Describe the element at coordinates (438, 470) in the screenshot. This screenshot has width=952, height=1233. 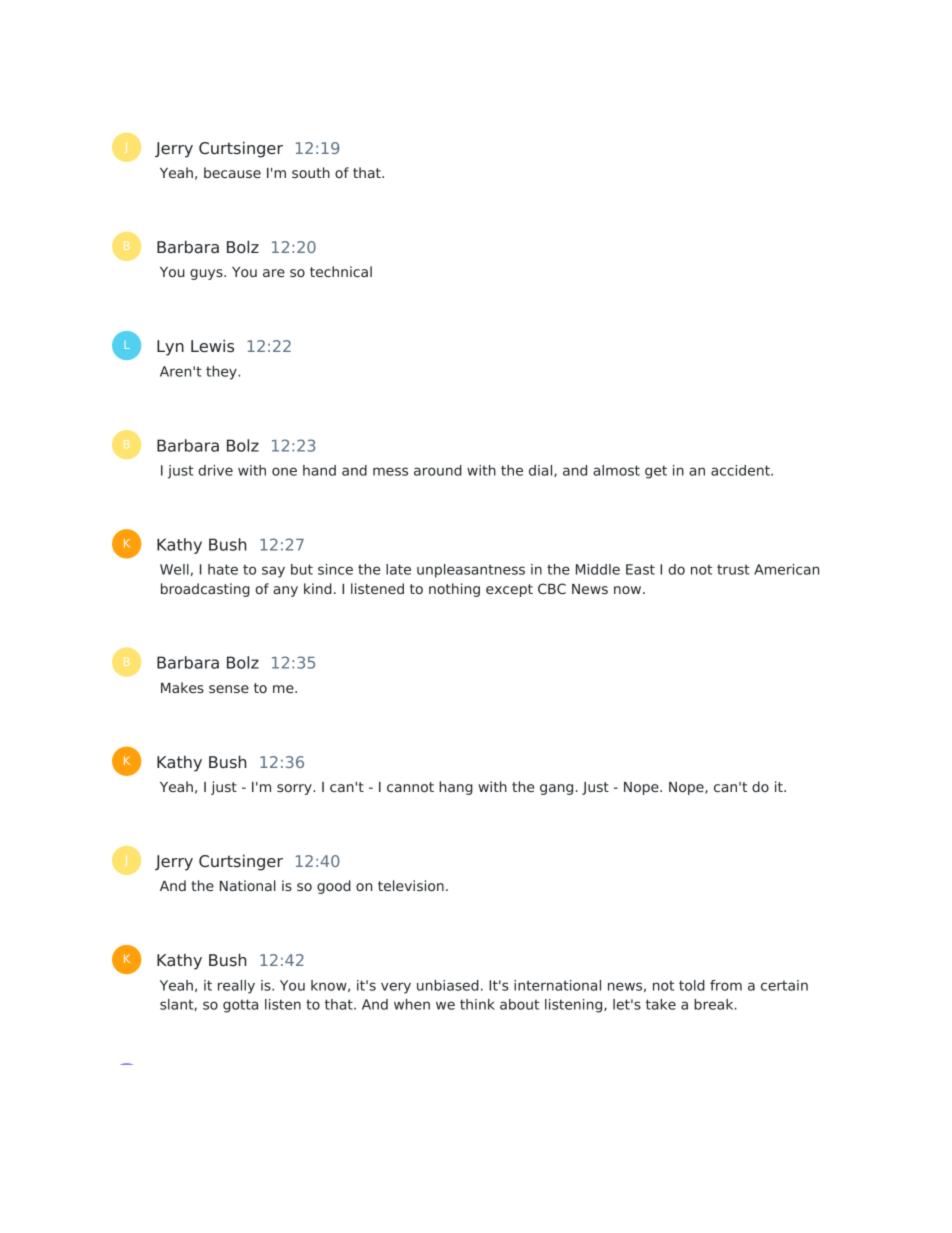
I see `around` at that location.
